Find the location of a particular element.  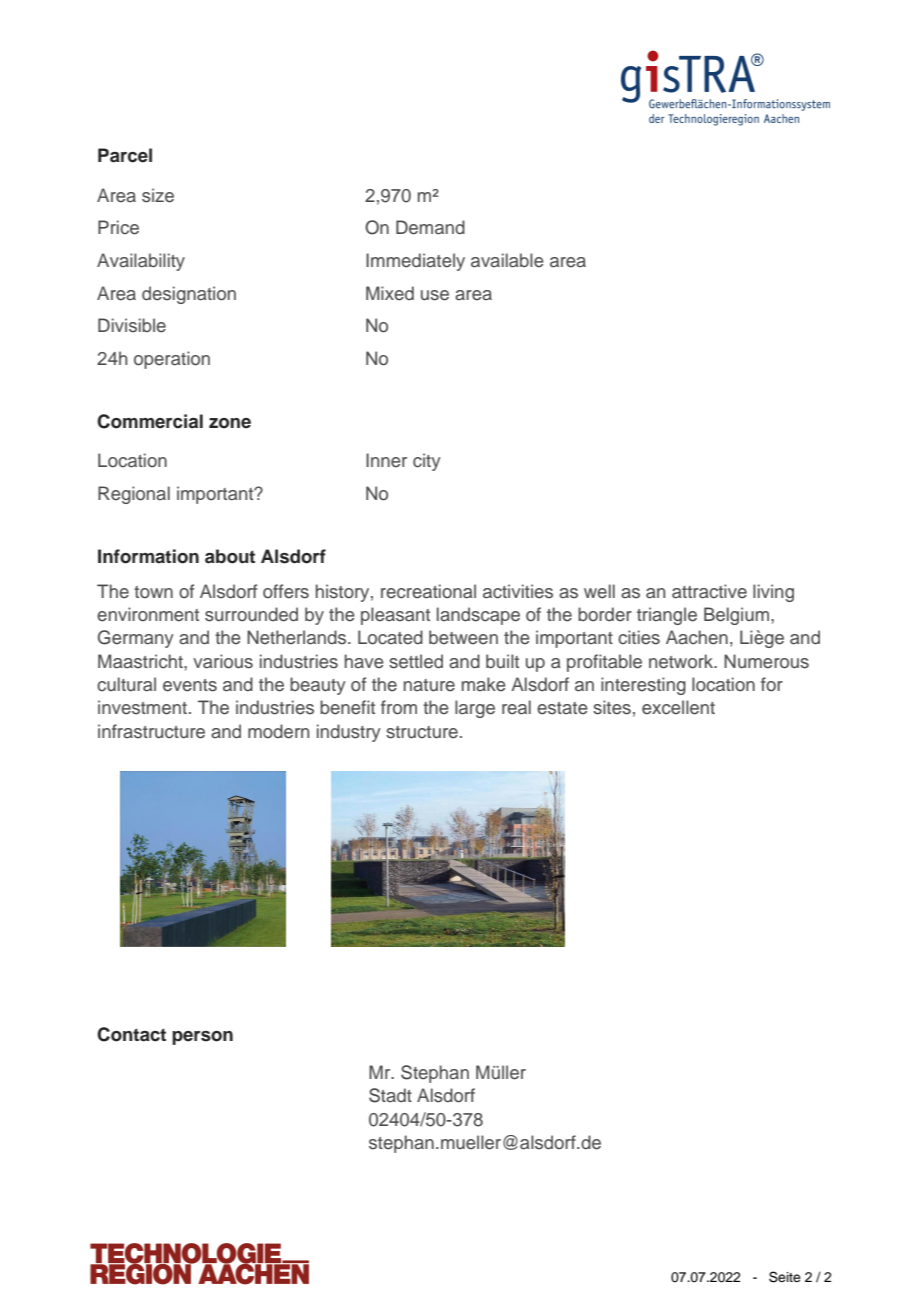

size is located at coordinates (158, 195).
